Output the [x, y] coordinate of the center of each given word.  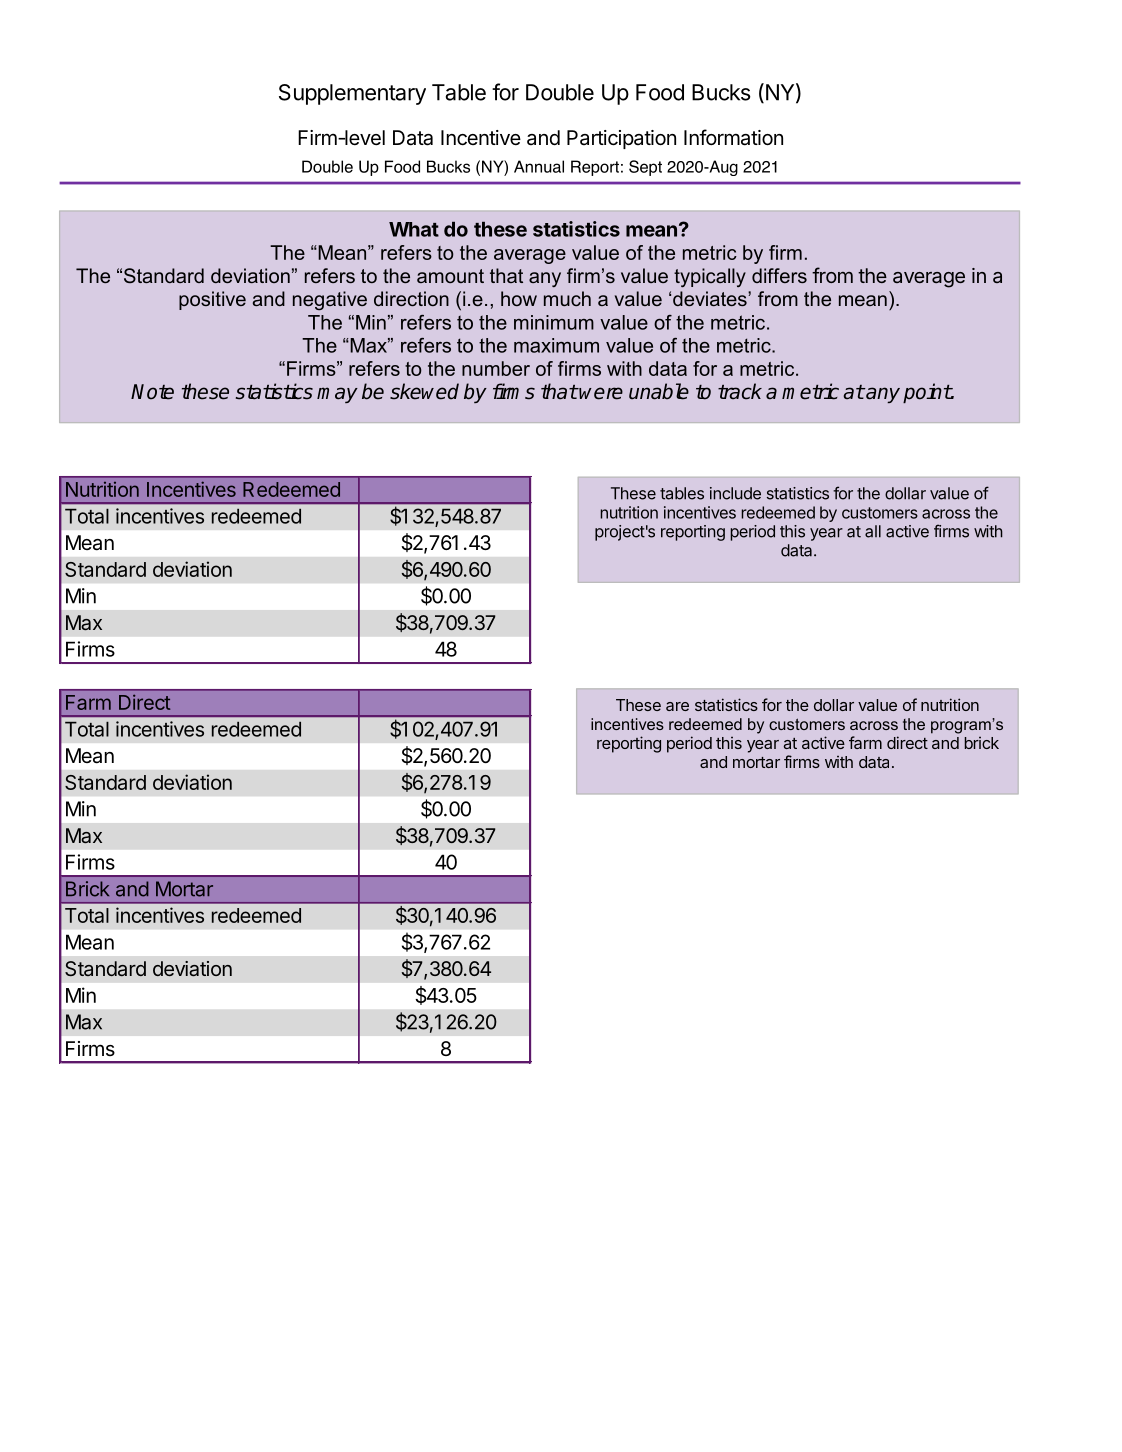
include [735, 493]
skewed [424, 391]
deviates [711, 298]
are [677, 706]
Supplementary [352, 94]
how [519, 298]
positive [212, 300]
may [337, 395]
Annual [539, 166]
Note [152, 392]
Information [733, 137]
